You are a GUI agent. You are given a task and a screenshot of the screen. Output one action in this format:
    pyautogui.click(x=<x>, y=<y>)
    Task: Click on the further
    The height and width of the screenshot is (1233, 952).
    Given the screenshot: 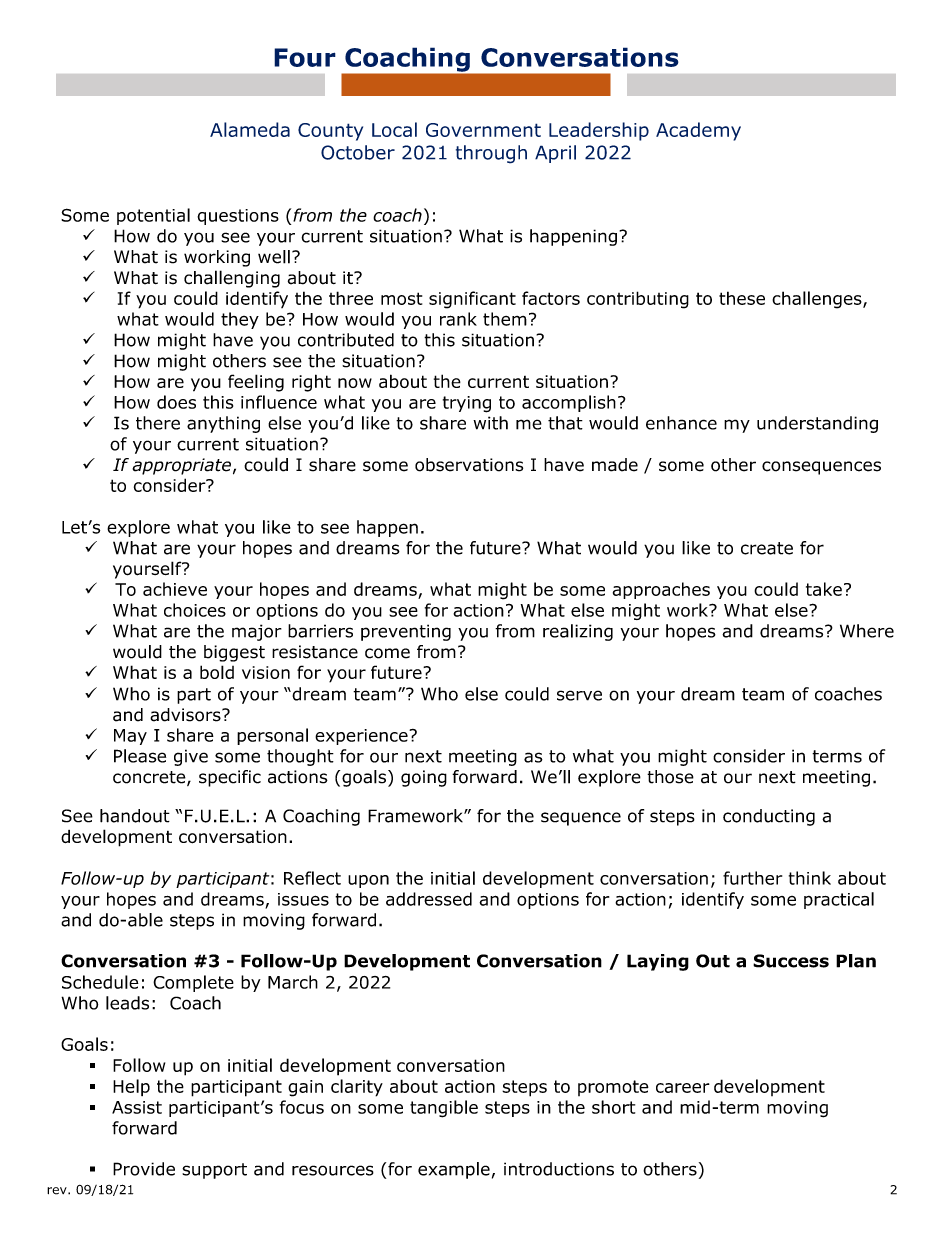 What is the action you would take?
    pyautogui.click(x=752, y=878)
